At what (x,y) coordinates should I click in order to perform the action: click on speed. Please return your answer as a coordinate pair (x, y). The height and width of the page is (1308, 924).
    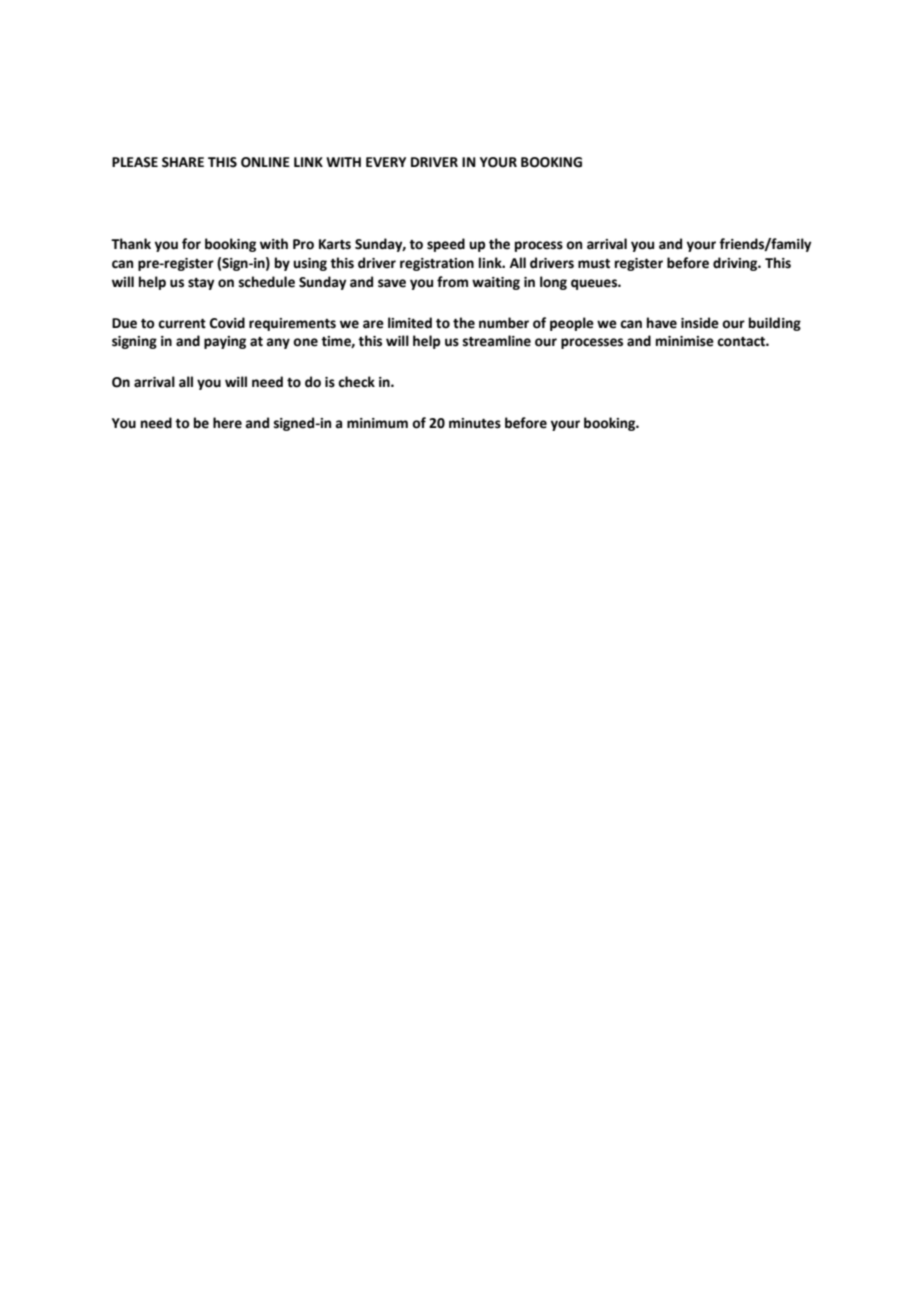
    Looking at the image, I should click on (446, 245).
